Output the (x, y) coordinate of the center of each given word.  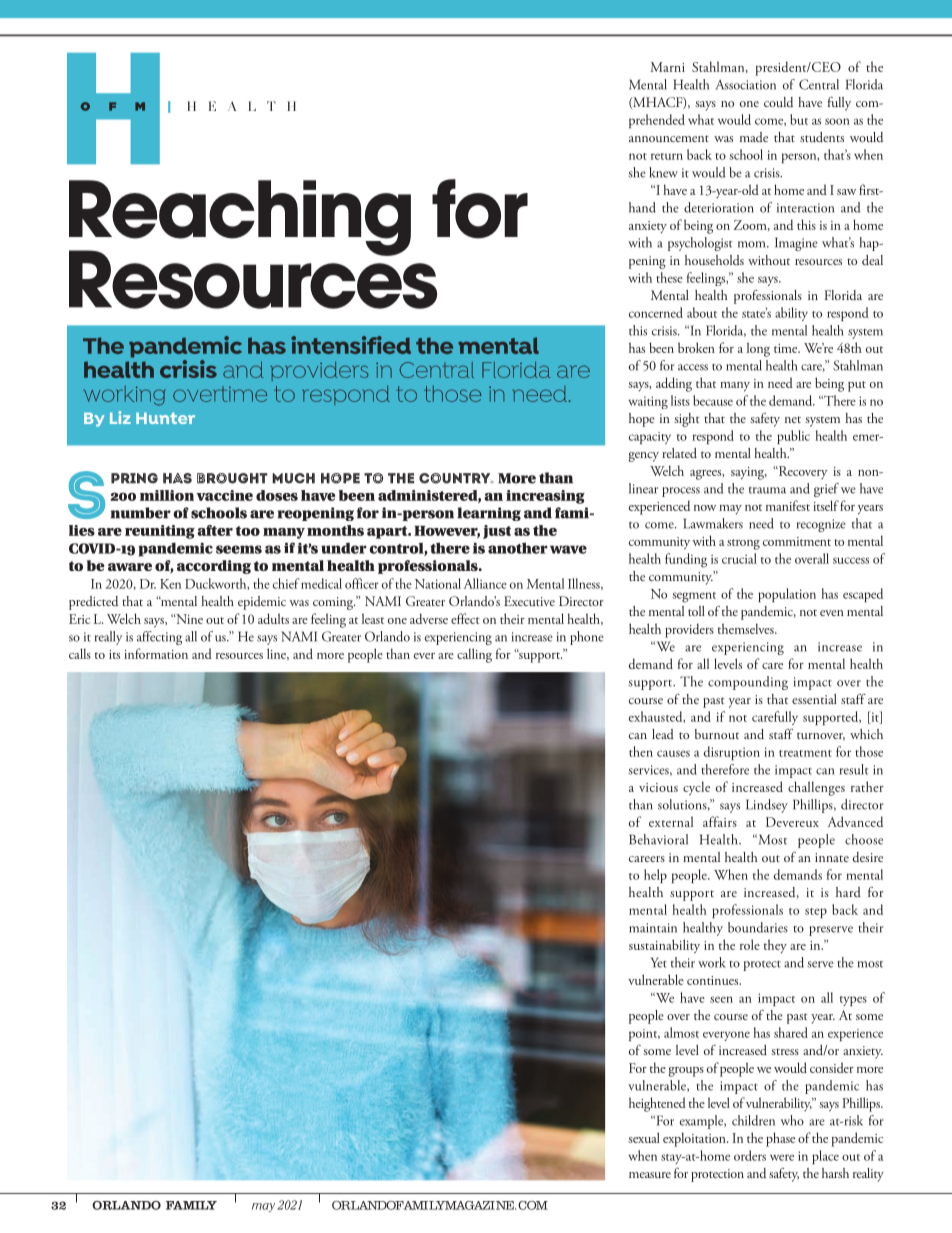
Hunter (165, 418)
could (778, 102)
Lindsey (767, 806)
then (641, 751)
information (156, 653)
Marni (667, 67)
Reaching (240, 219)
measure (650, 1175)
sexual (644, 1137)
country (456, 478)
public (793, 437)
